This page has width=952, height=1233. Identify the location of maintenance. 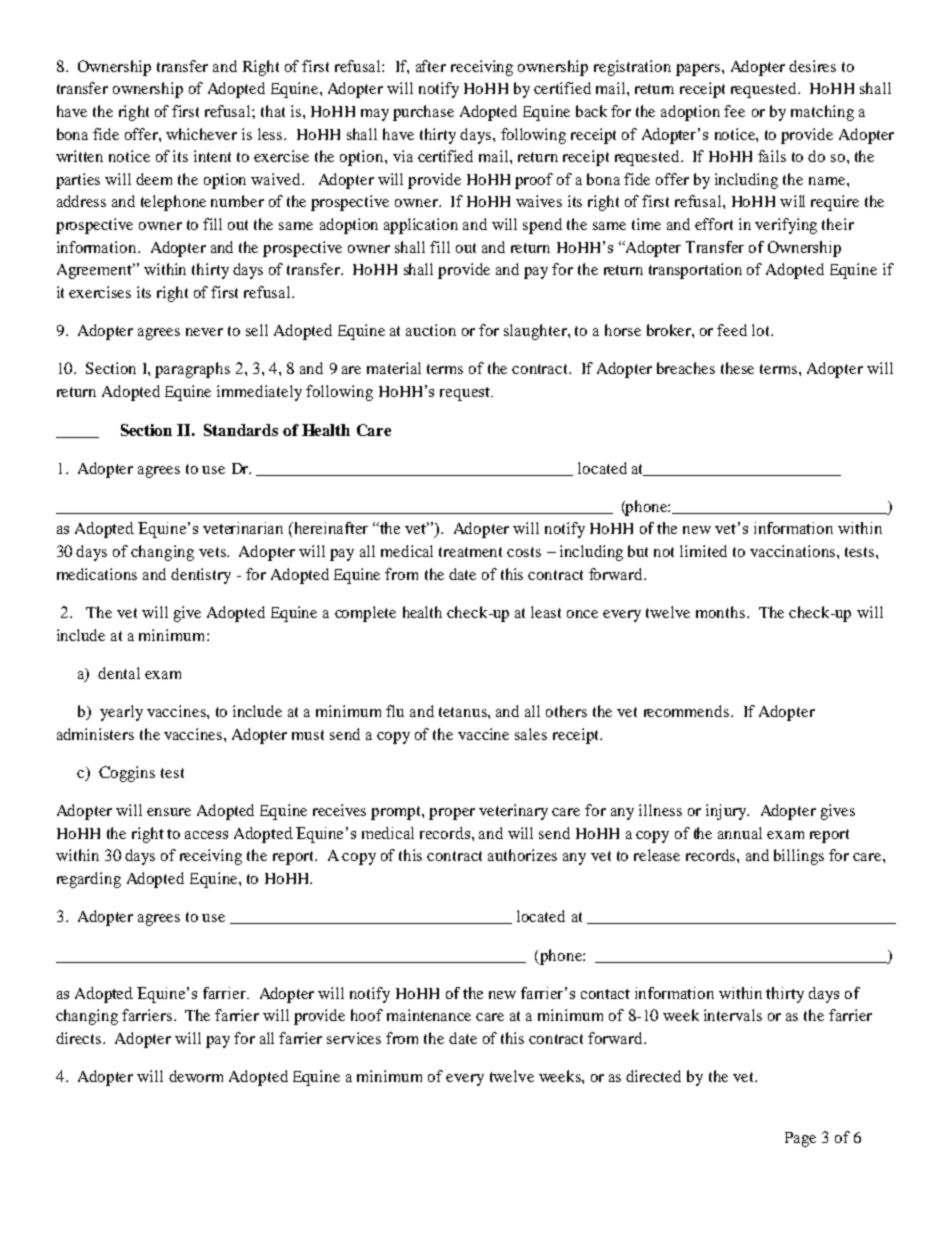
(429, 1015).
